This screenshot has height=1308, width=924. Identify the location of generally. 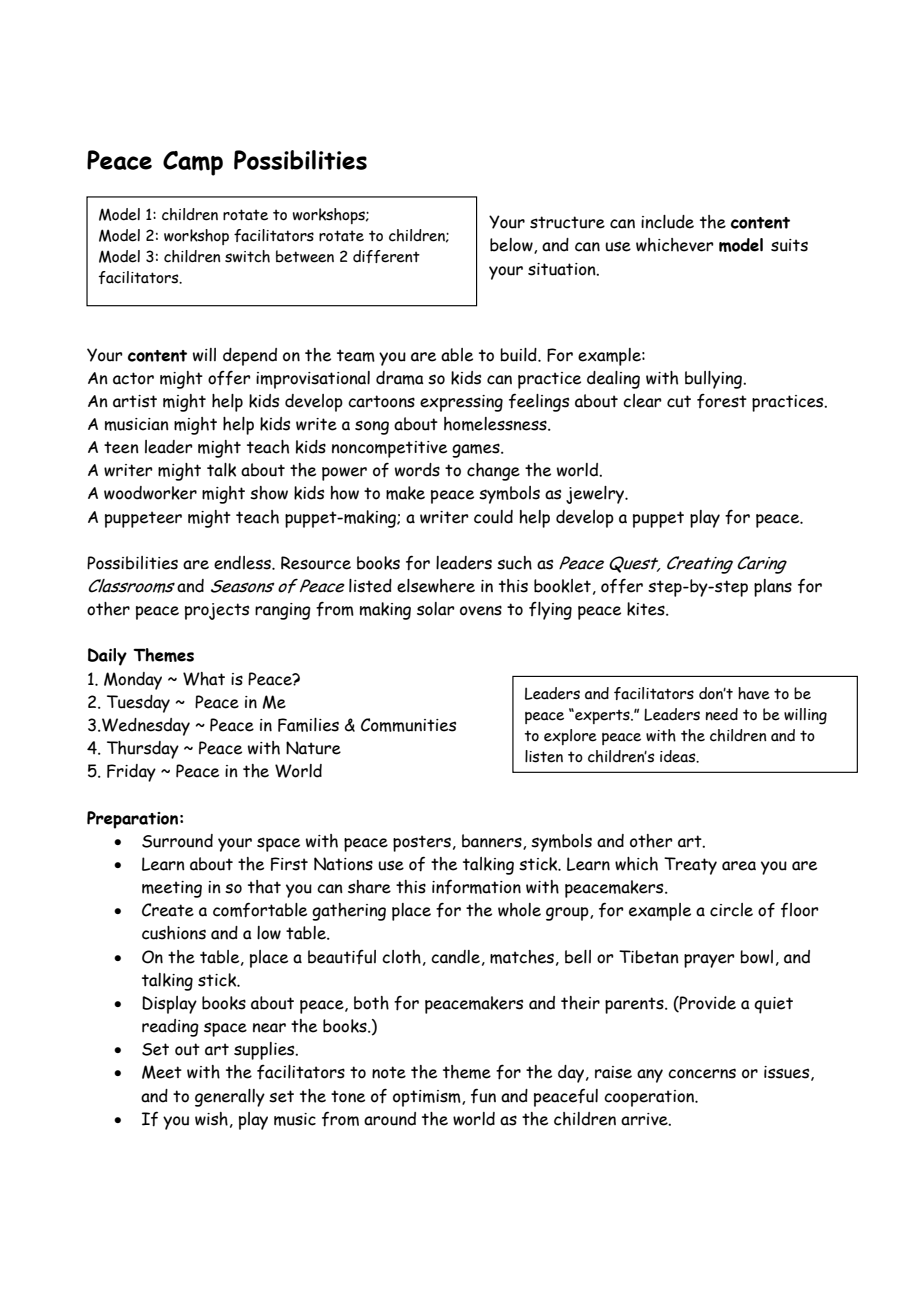
(230, 1098).
